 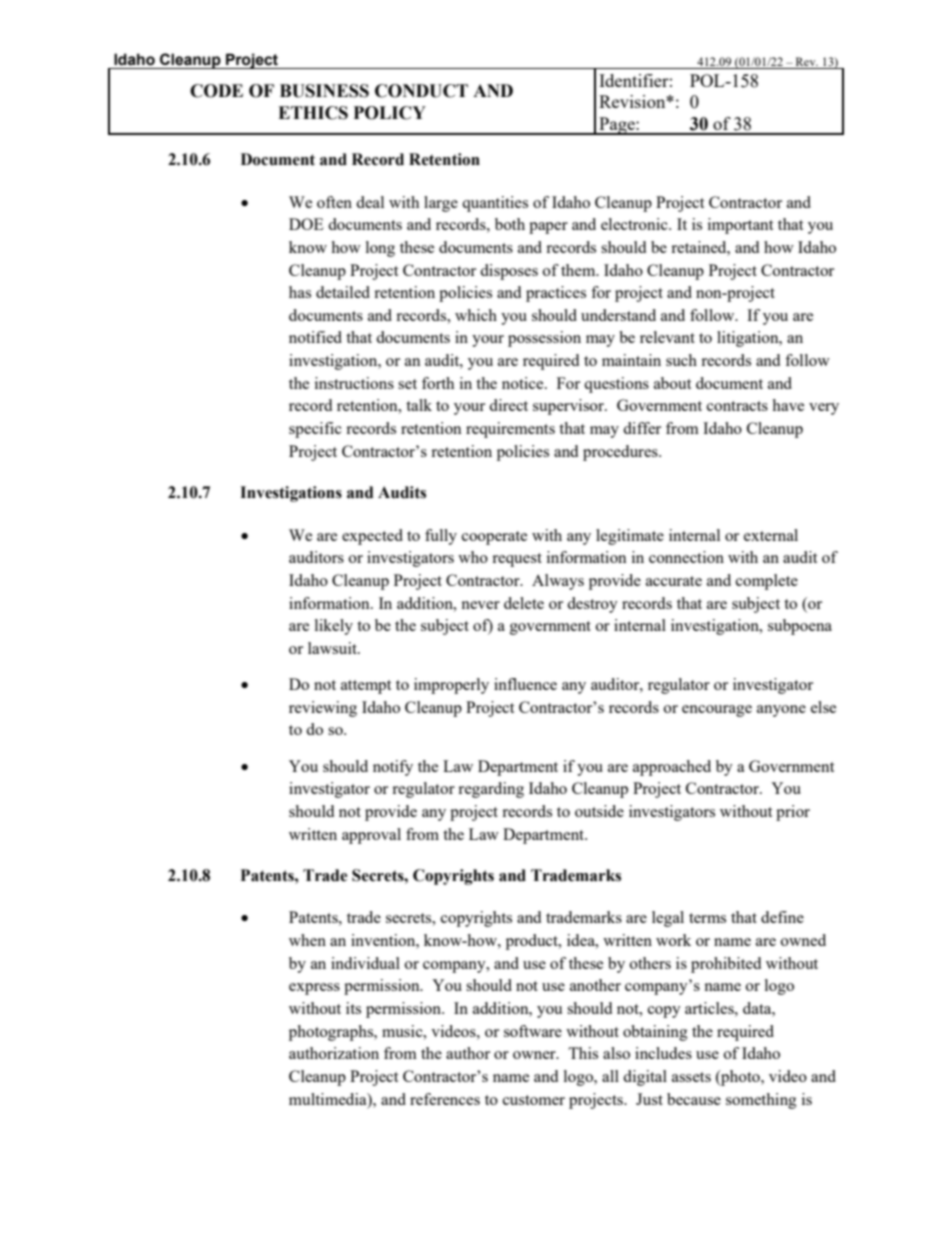 What do you see at coordinates (334, 627) in the image?
I see `likely` at bounding box center [334, 627].
